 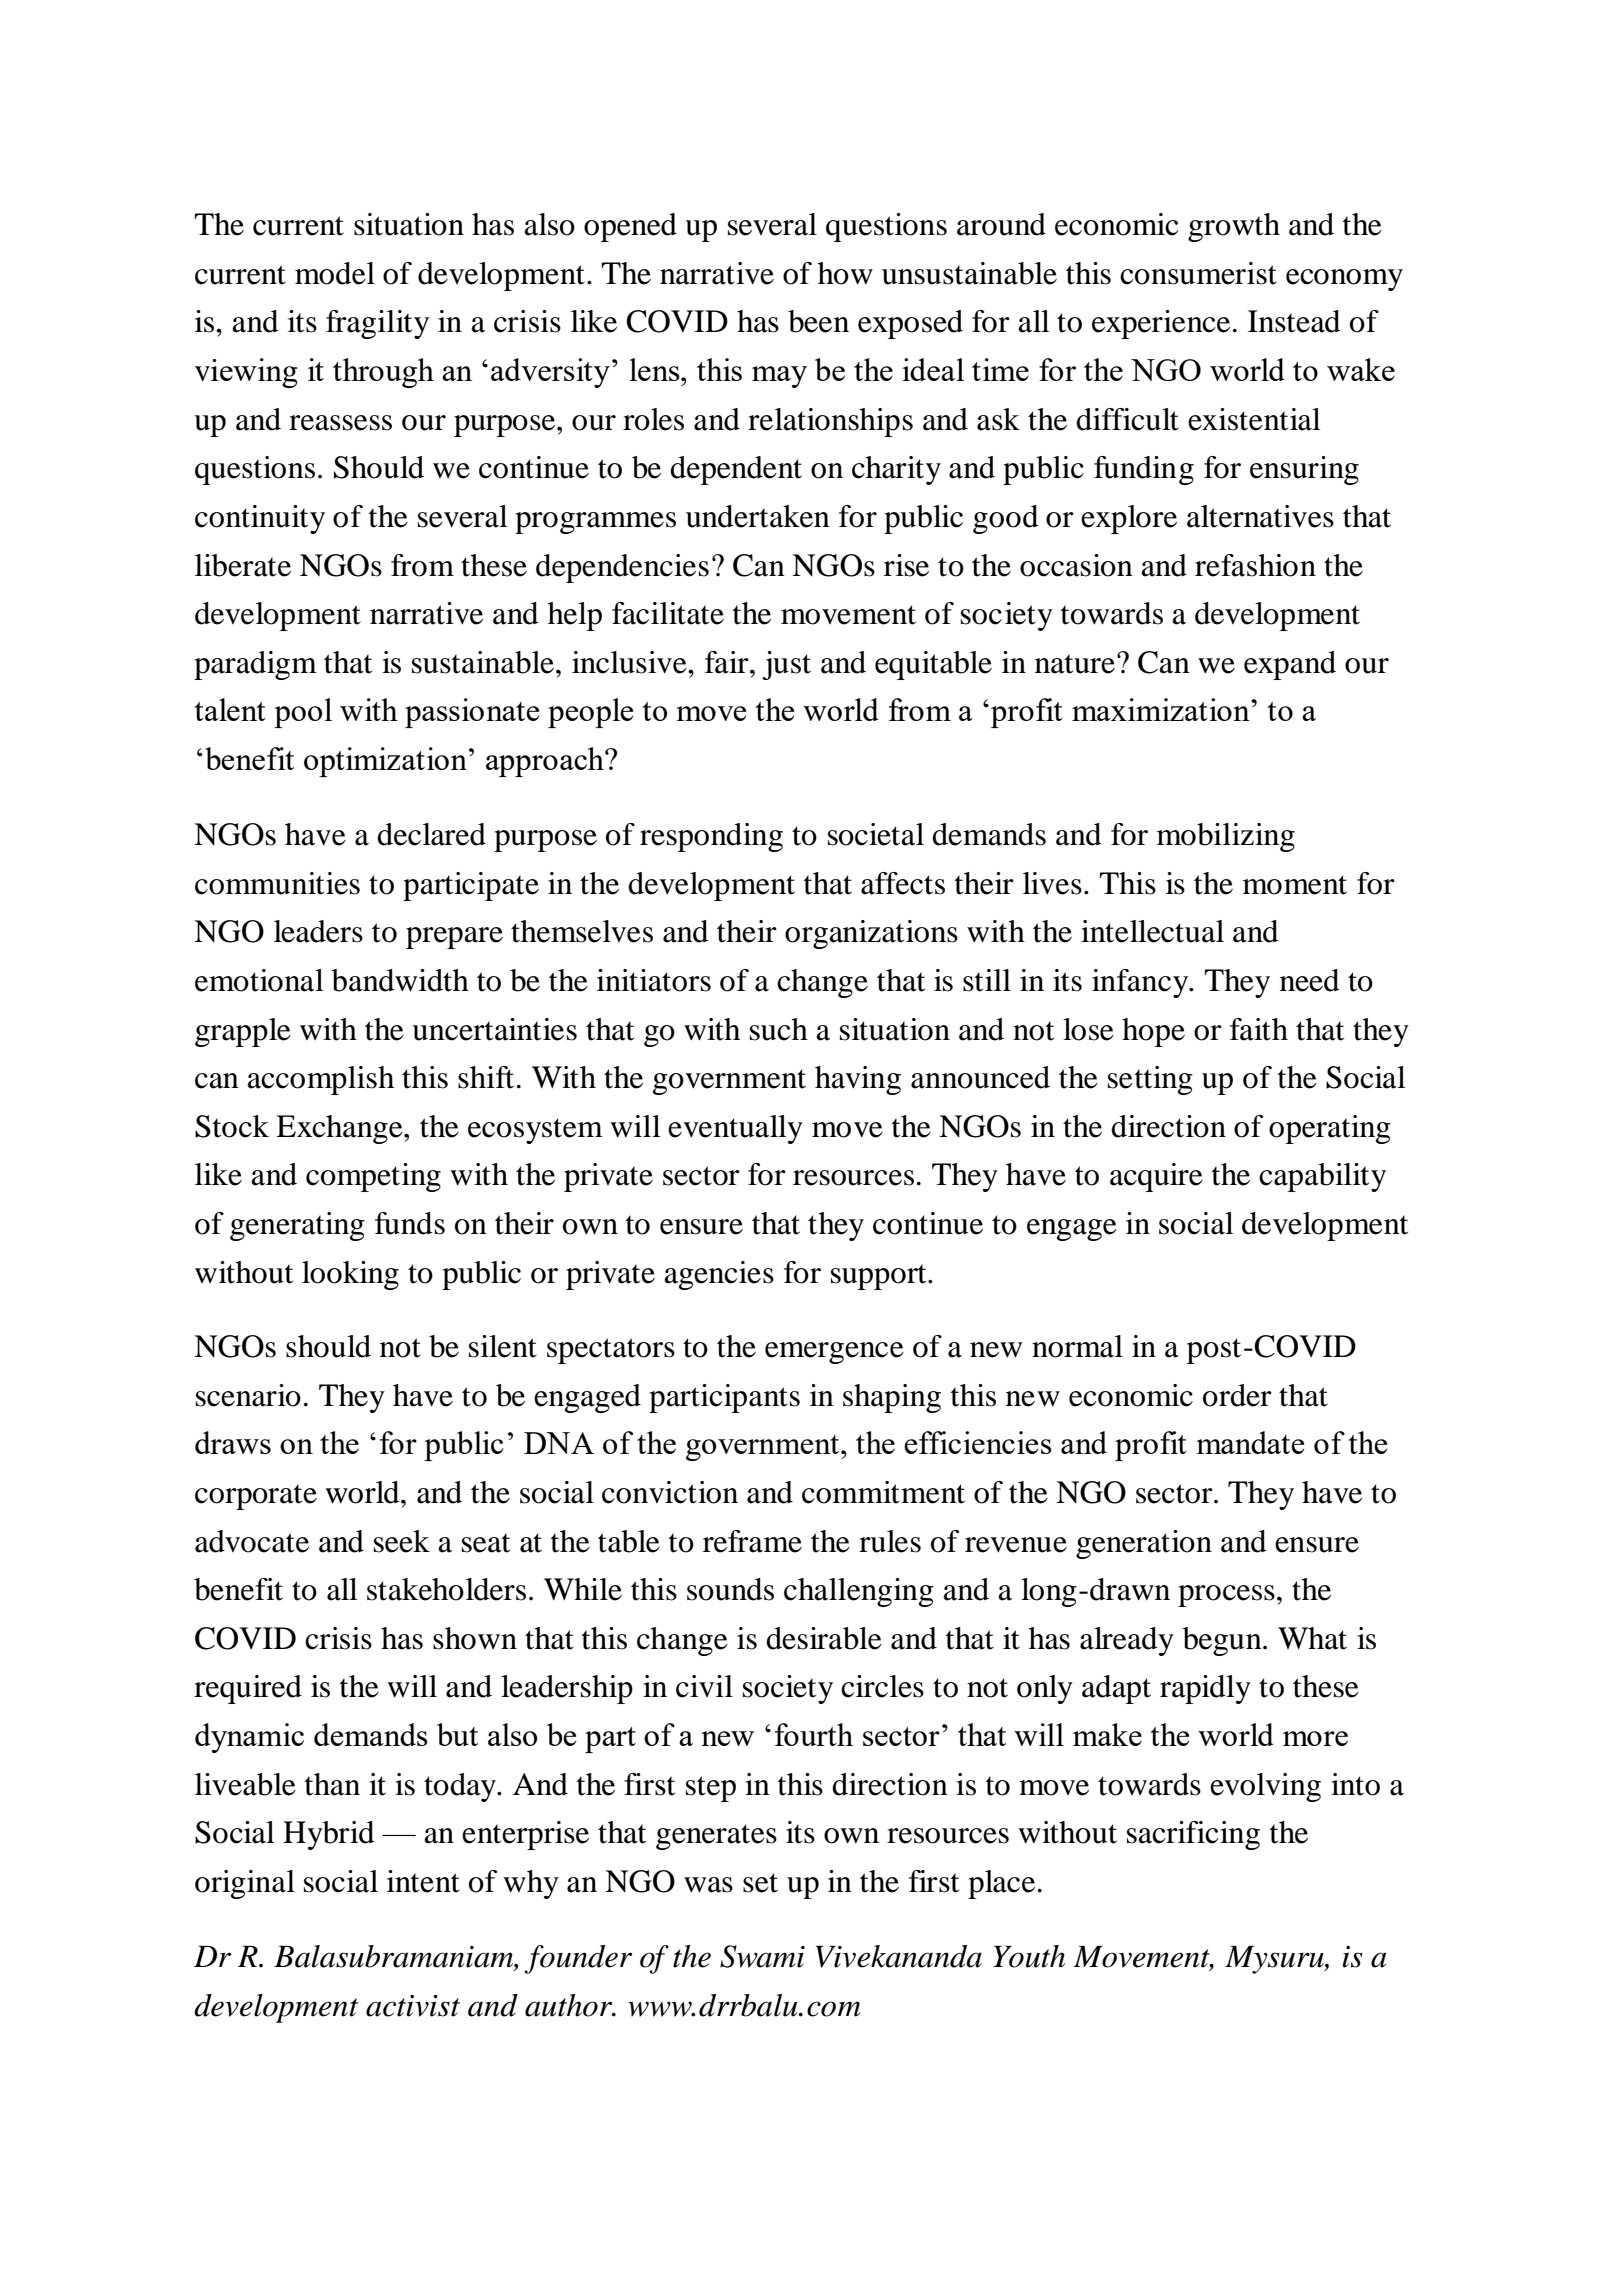 What do you see at coordinates (303, 713) in the image?
I see `pool` at bounding box center [303, 713].
